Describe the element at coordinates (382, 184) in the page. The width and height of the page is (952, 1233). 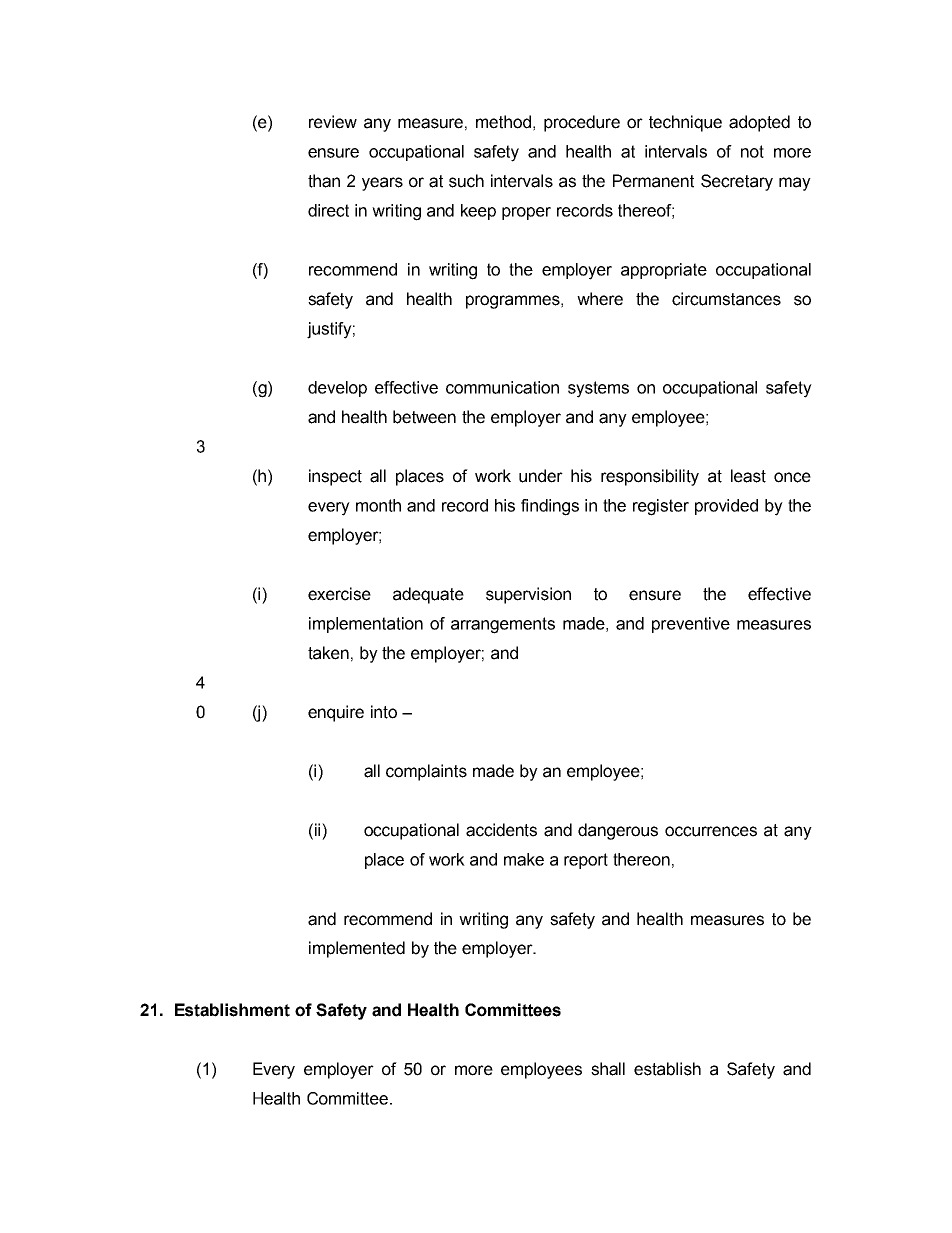
I see `years` at that location.
